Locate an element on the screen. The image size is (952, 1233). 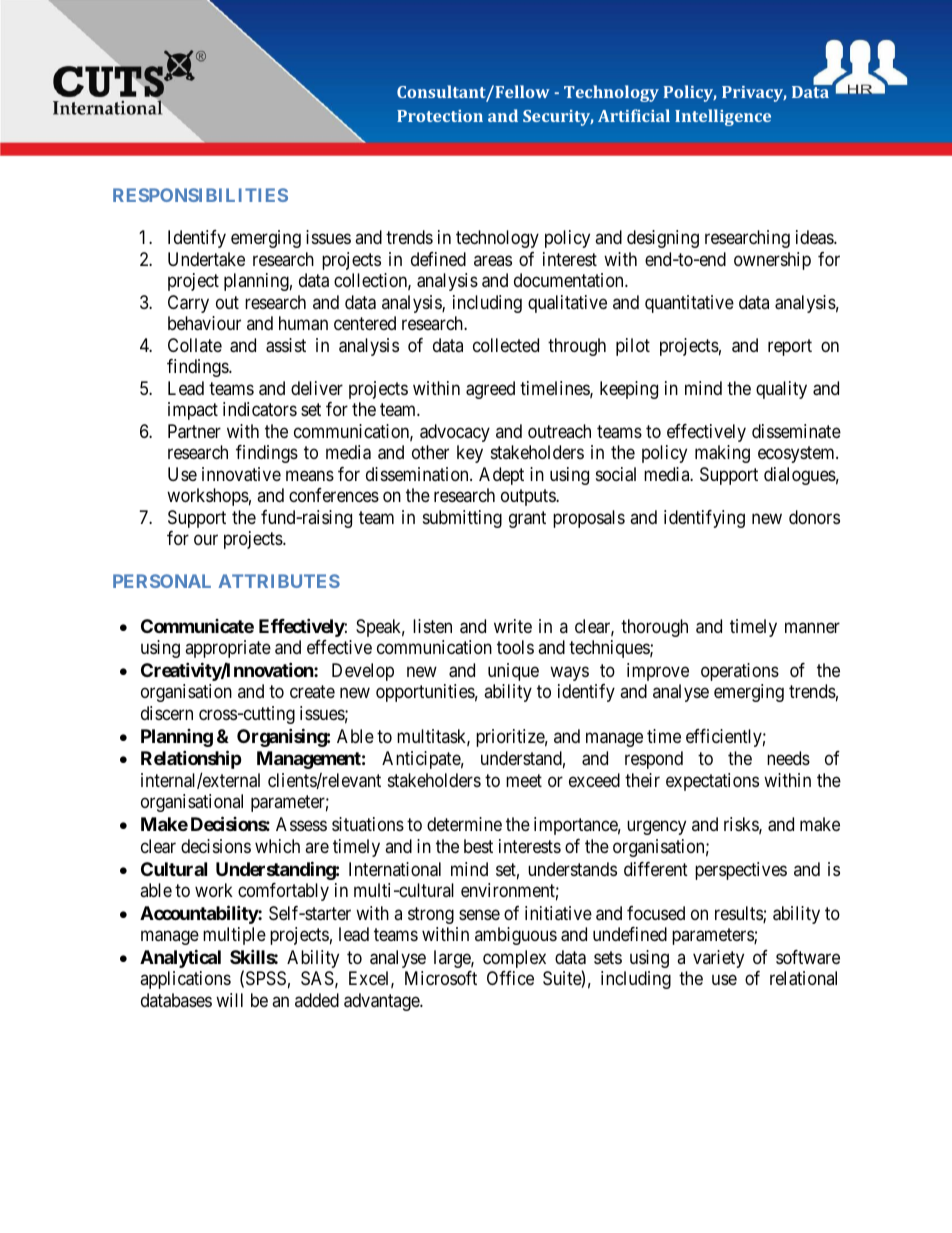
expectations is located at coordinates (712, 782).
